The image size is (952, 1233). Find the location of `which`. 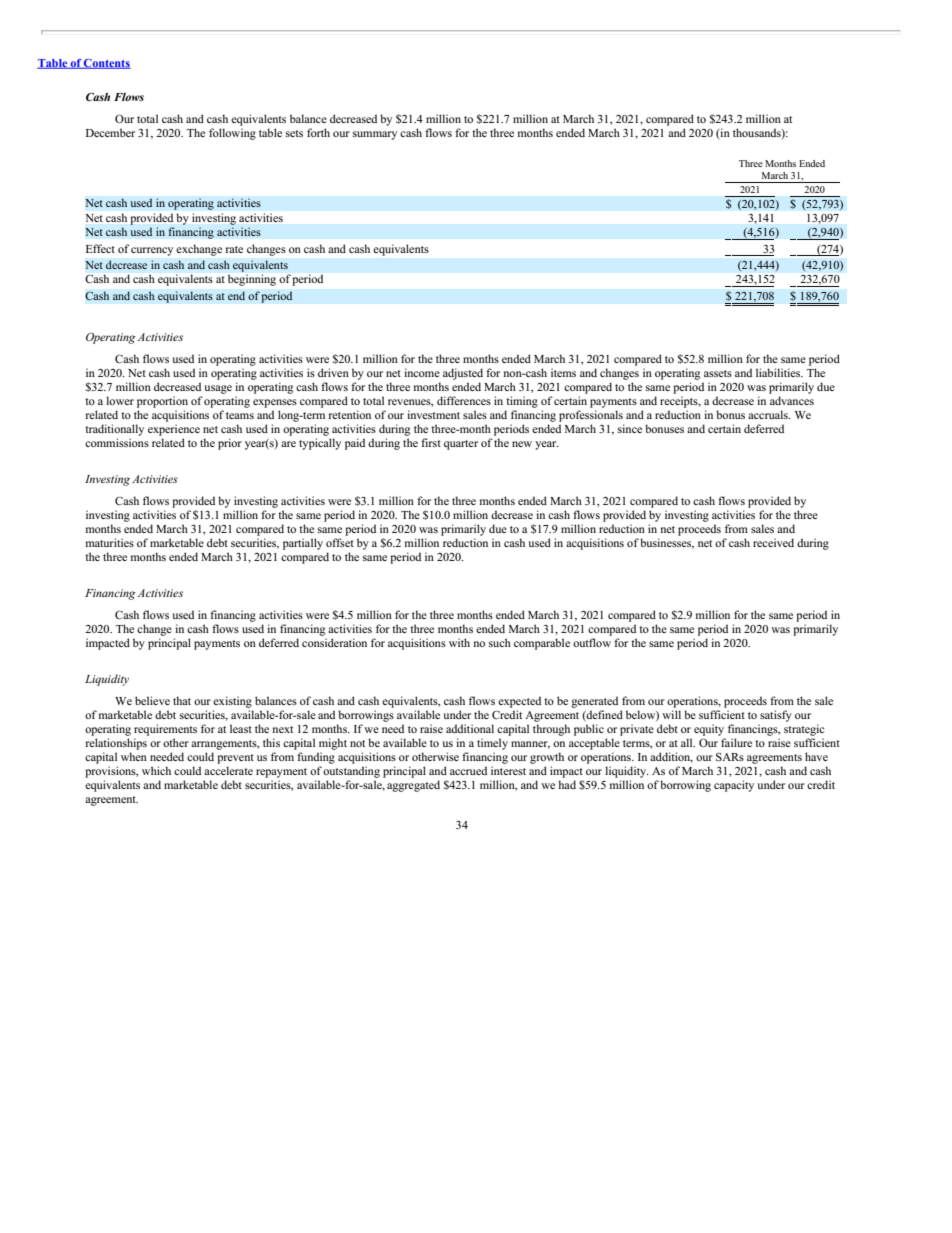

which is located at coordinates (156, 770).
